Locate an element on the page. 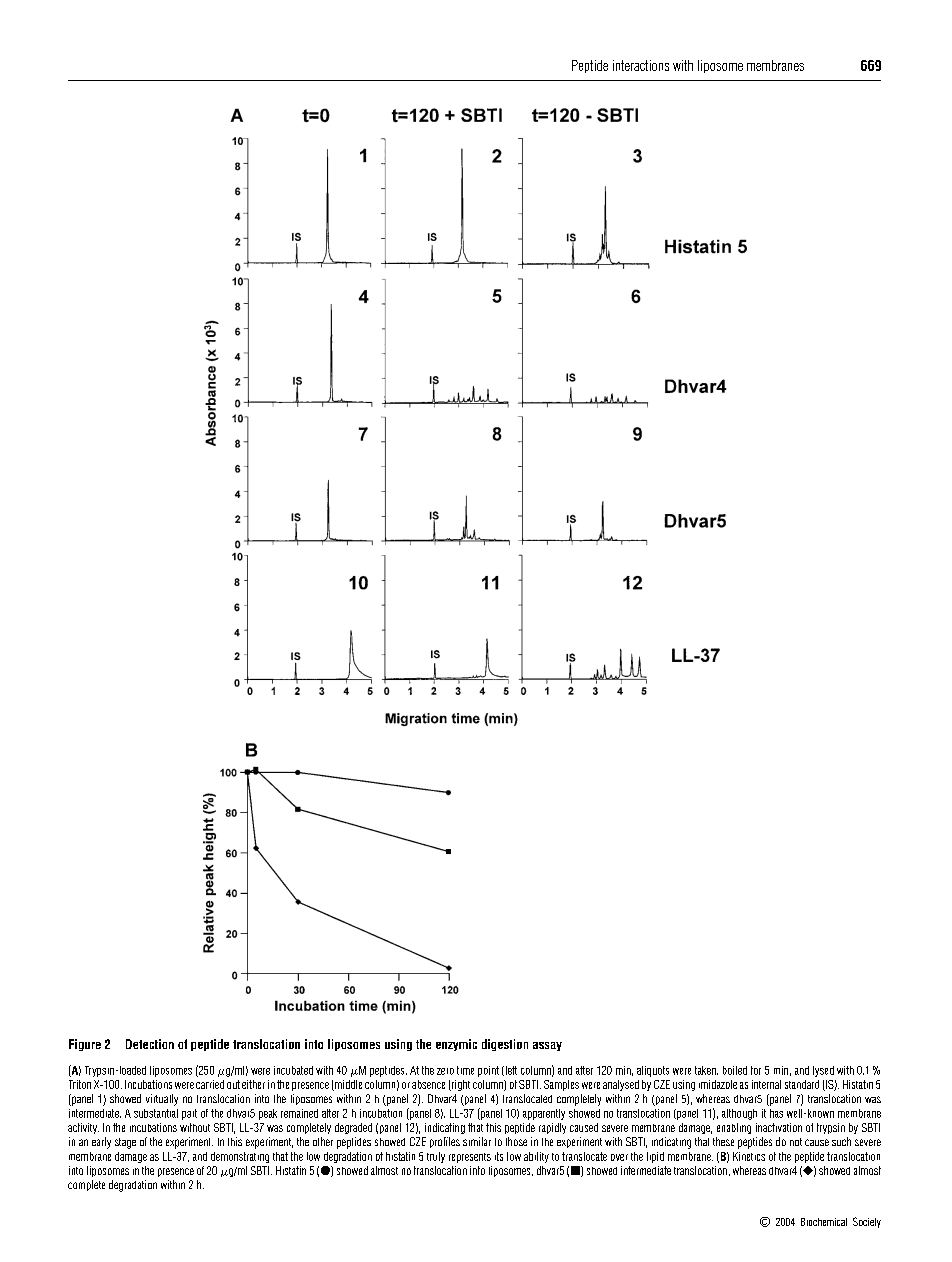 The image size is (952, 1262). for is located at coordinates (756, 1070).
